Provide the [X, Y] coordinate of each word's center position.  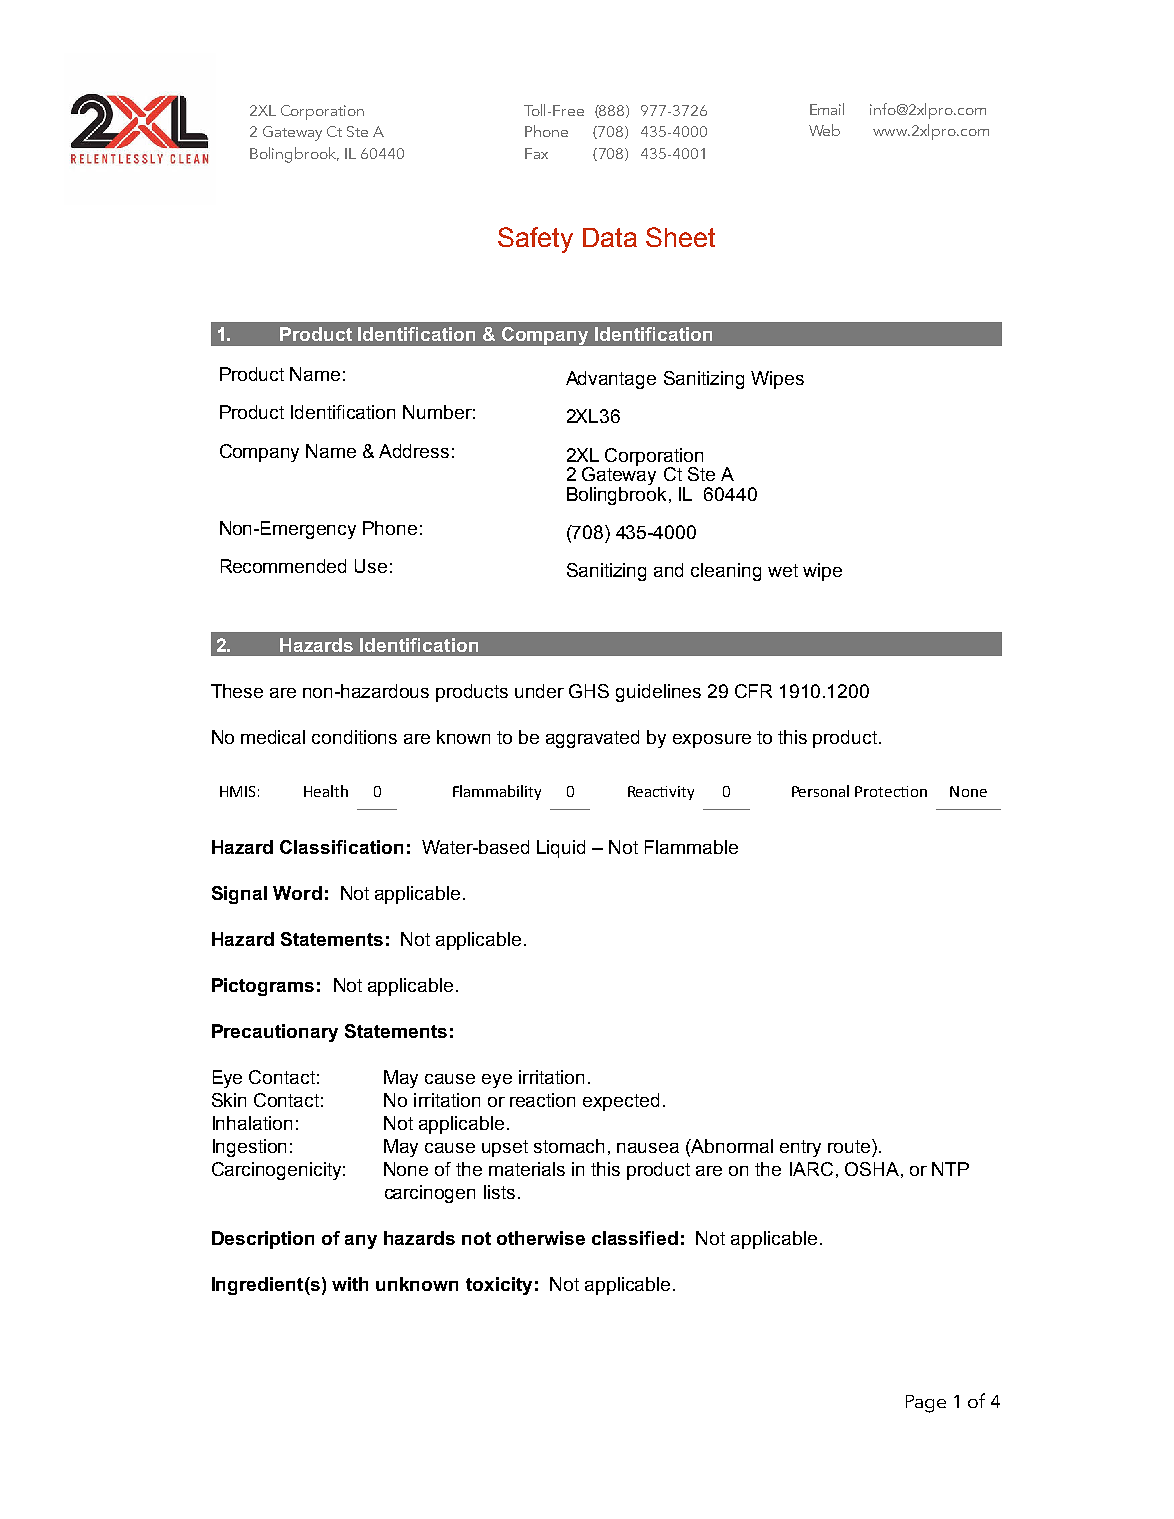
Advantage [611, 380]
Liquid [561, 849]
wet [783, 570]
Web [824, 130]
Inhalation [252, 1123]
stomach [569, 1146]
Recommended [283, 566]
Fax [536, 153]
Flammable [691, 847]
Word [297, 893]
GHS [589, 691]
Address [414, 451]
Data [610, 237]
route [850, 1146]
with [350, 1284]
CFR [753, 691]
